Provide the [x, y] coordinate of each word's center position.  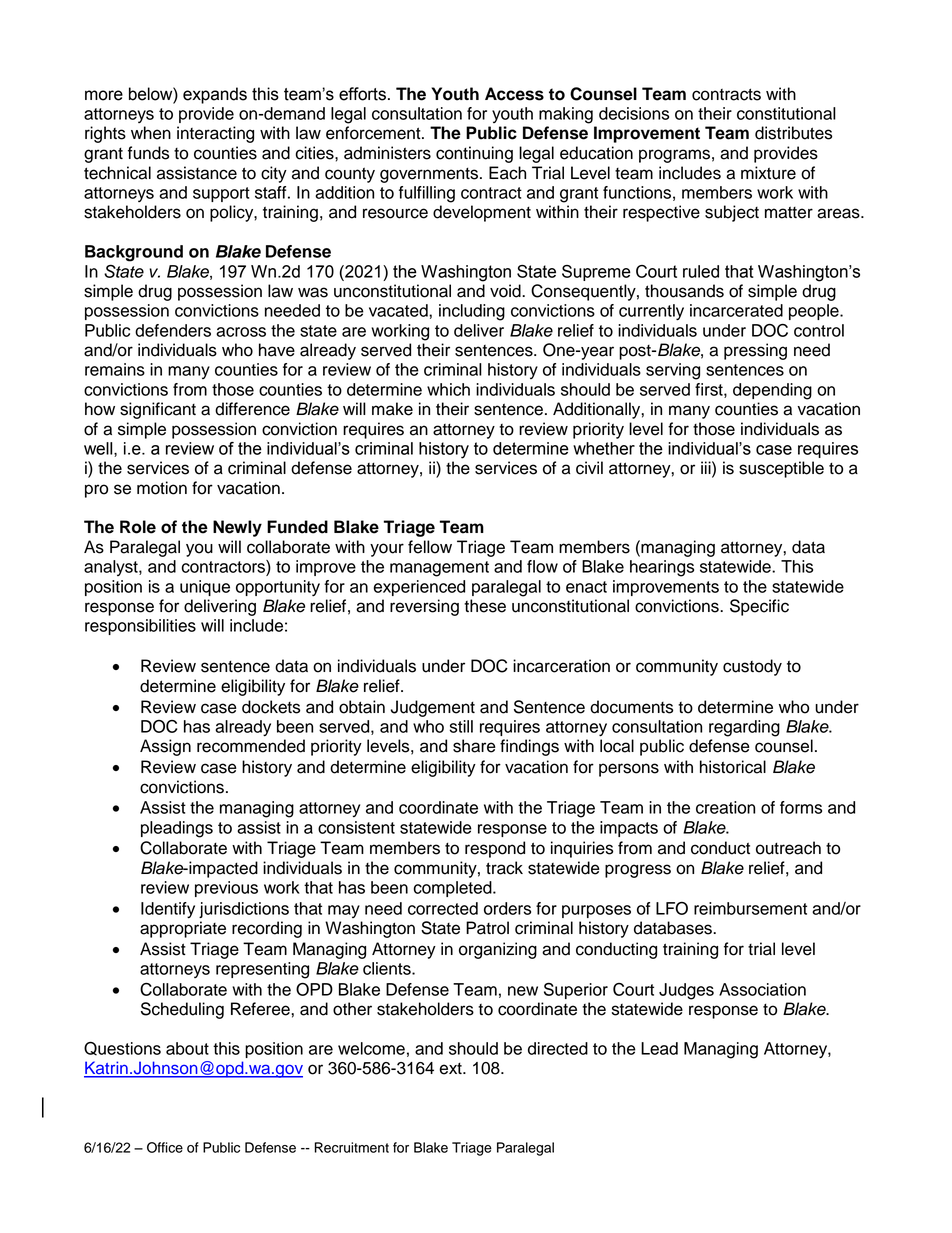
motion [162, 488]
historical [733, 767]
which [448, 389]
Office [165, 1147]
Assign [165, 747]
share [474, 746]
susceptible [781, 469]
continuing [474, 154]
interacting [215, 134]
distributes [793, 133]
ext [451, 1069]
